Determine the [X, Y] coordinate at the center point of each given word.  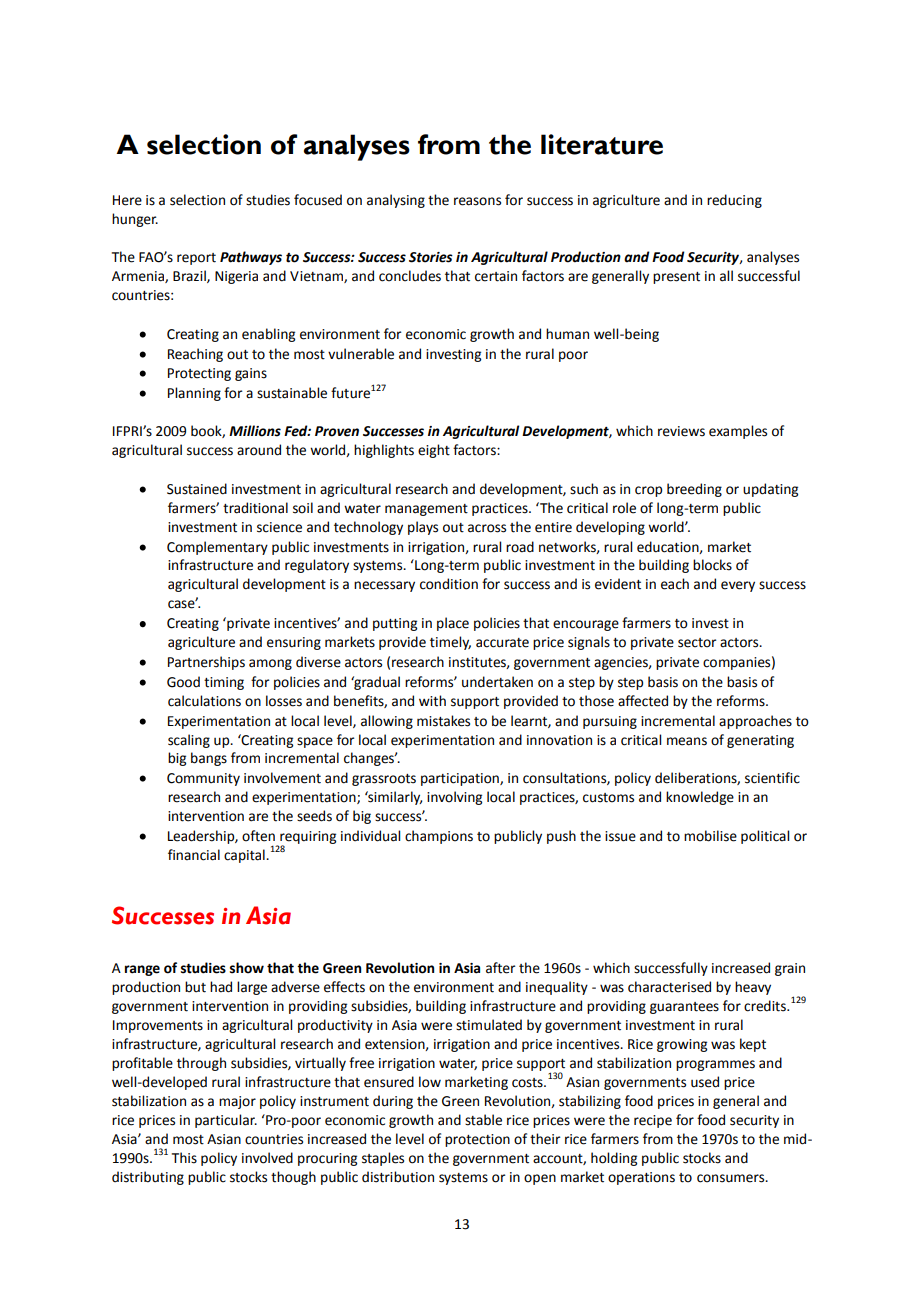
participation [461, 779]
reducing [734, 201]
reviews [681, 431]
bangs [209, 759]
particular [226, 1121]
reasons [477, 201]
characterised [669, 987]
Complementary [217, 548]
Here [127, 200]
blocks [712, 565]
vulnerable [361, 354]
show [247, 968]
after [501, 968]
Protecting [199, 374]
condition [449, 584]
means [687, 741]
